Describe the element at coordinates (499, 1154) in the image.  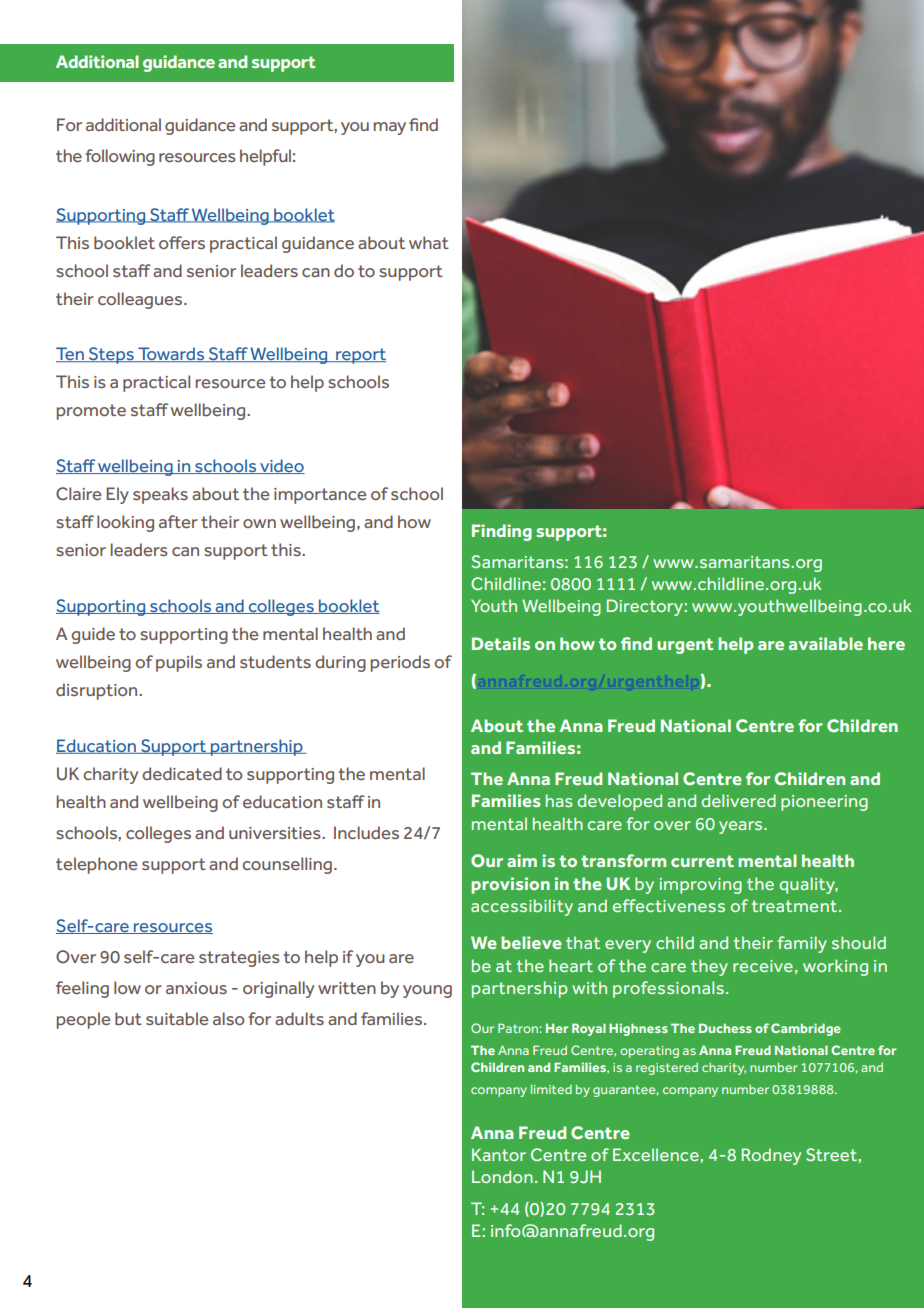
I see `Kantor` at that location.
